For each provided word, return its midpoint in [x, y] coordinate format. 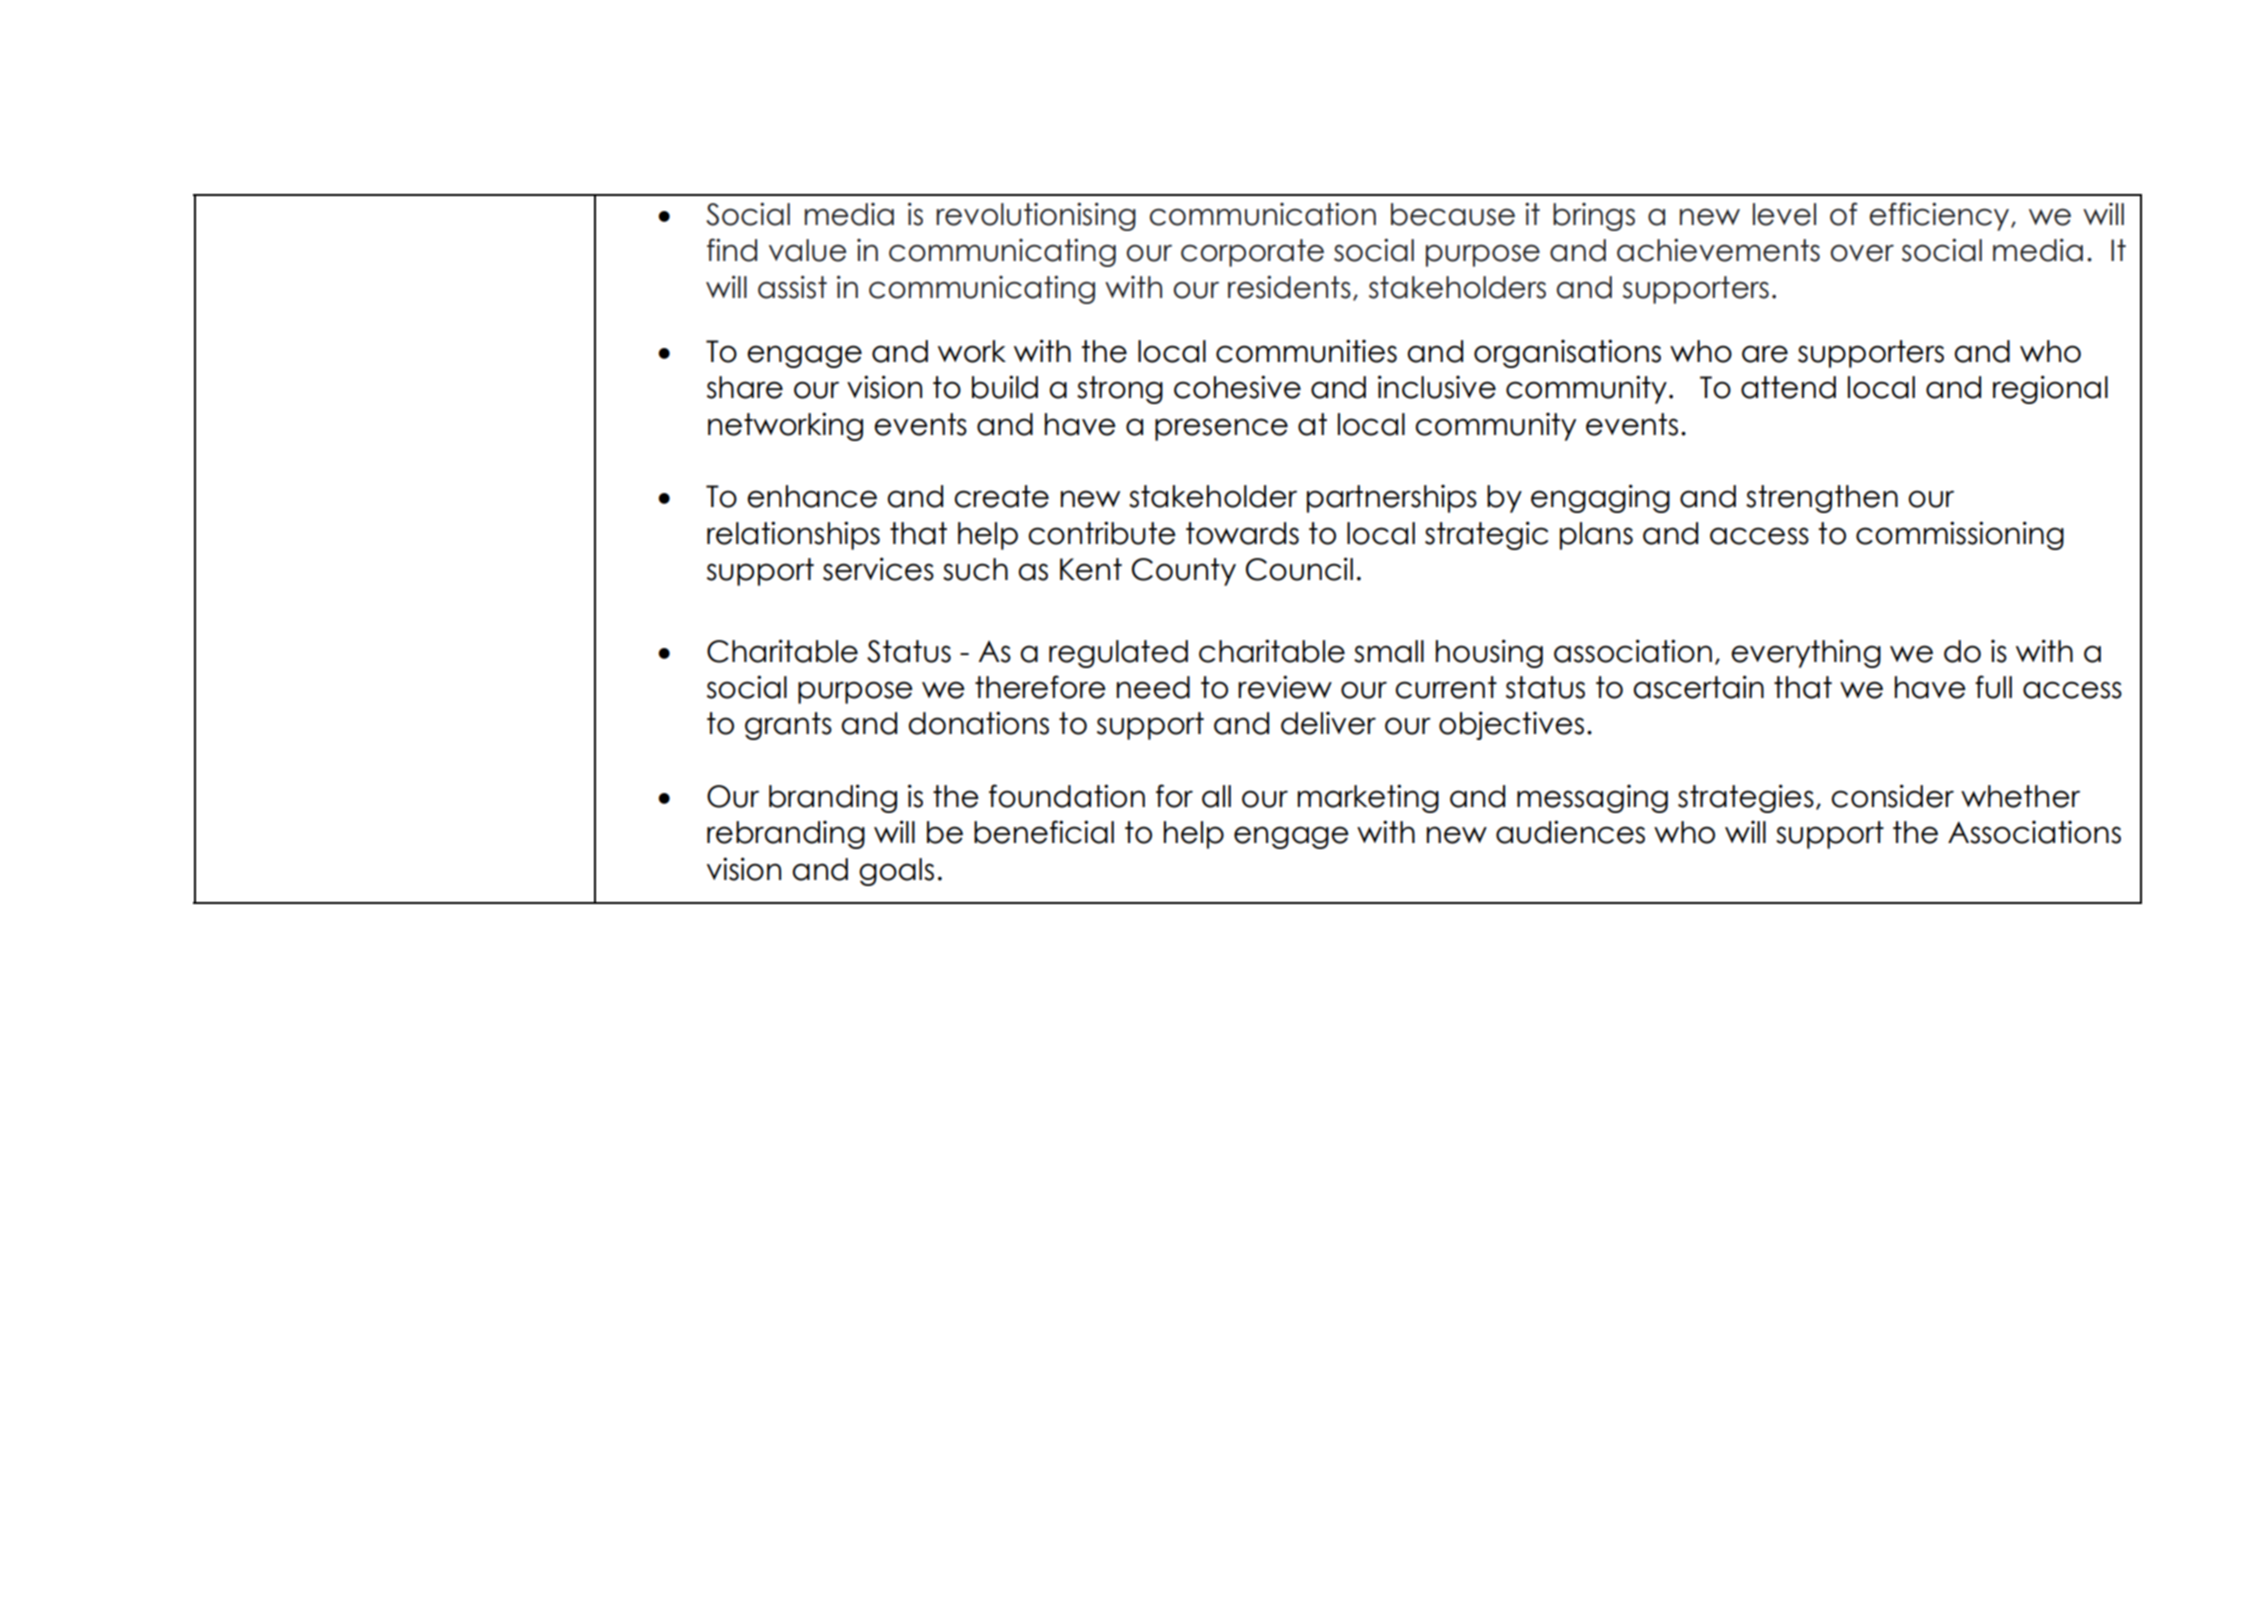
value [807, 250]
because [1453, 214]
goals [896, 872]
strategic [1486, 535]
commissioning [1960, 535]
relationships [793, 535]
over [1862, 253]
